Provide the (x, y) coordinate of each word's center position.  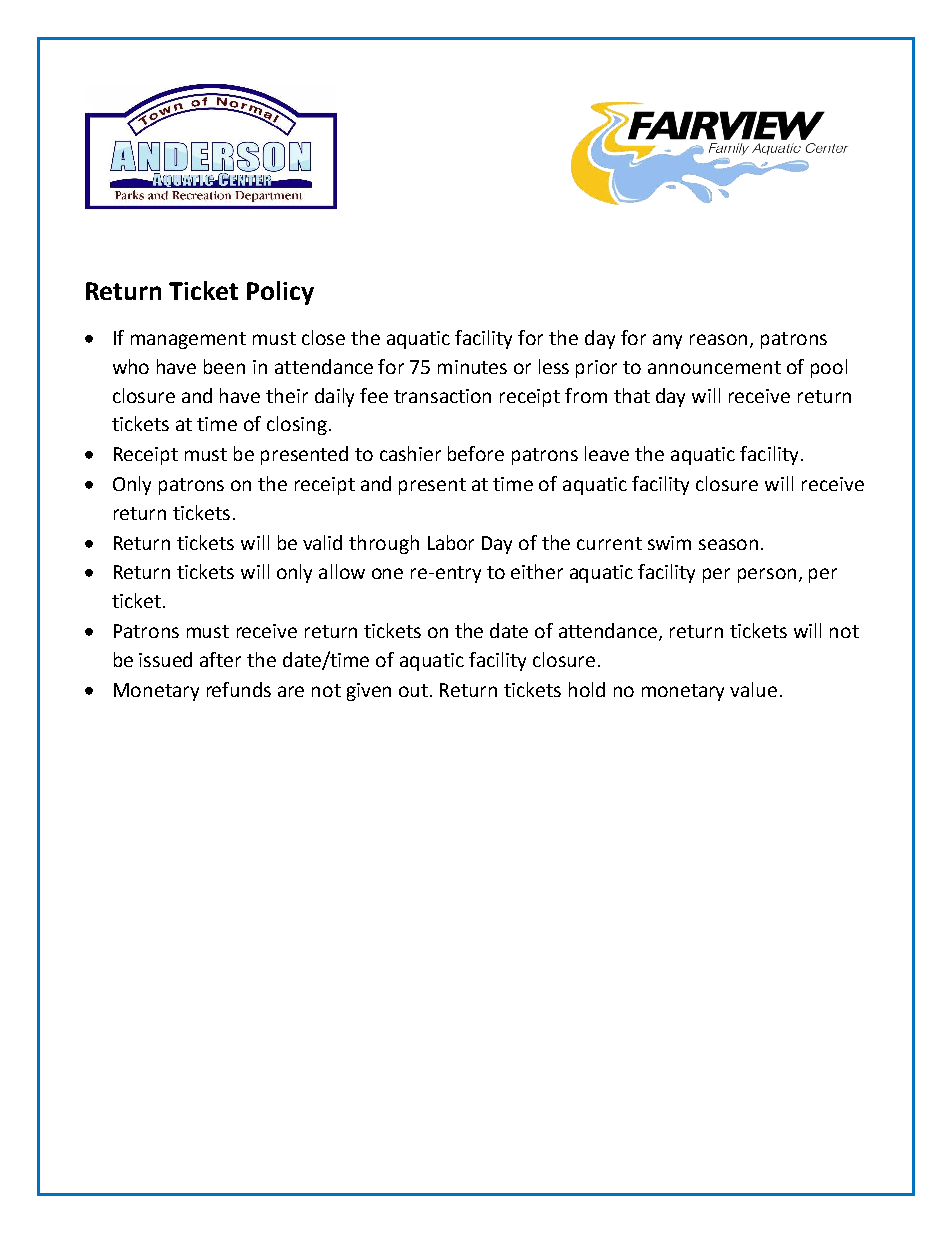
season (728, 544)
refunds (239, 689)
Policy (280, 293)
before (476, 453)
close (323, 337)
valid (322, 542)
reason (718, 339)
